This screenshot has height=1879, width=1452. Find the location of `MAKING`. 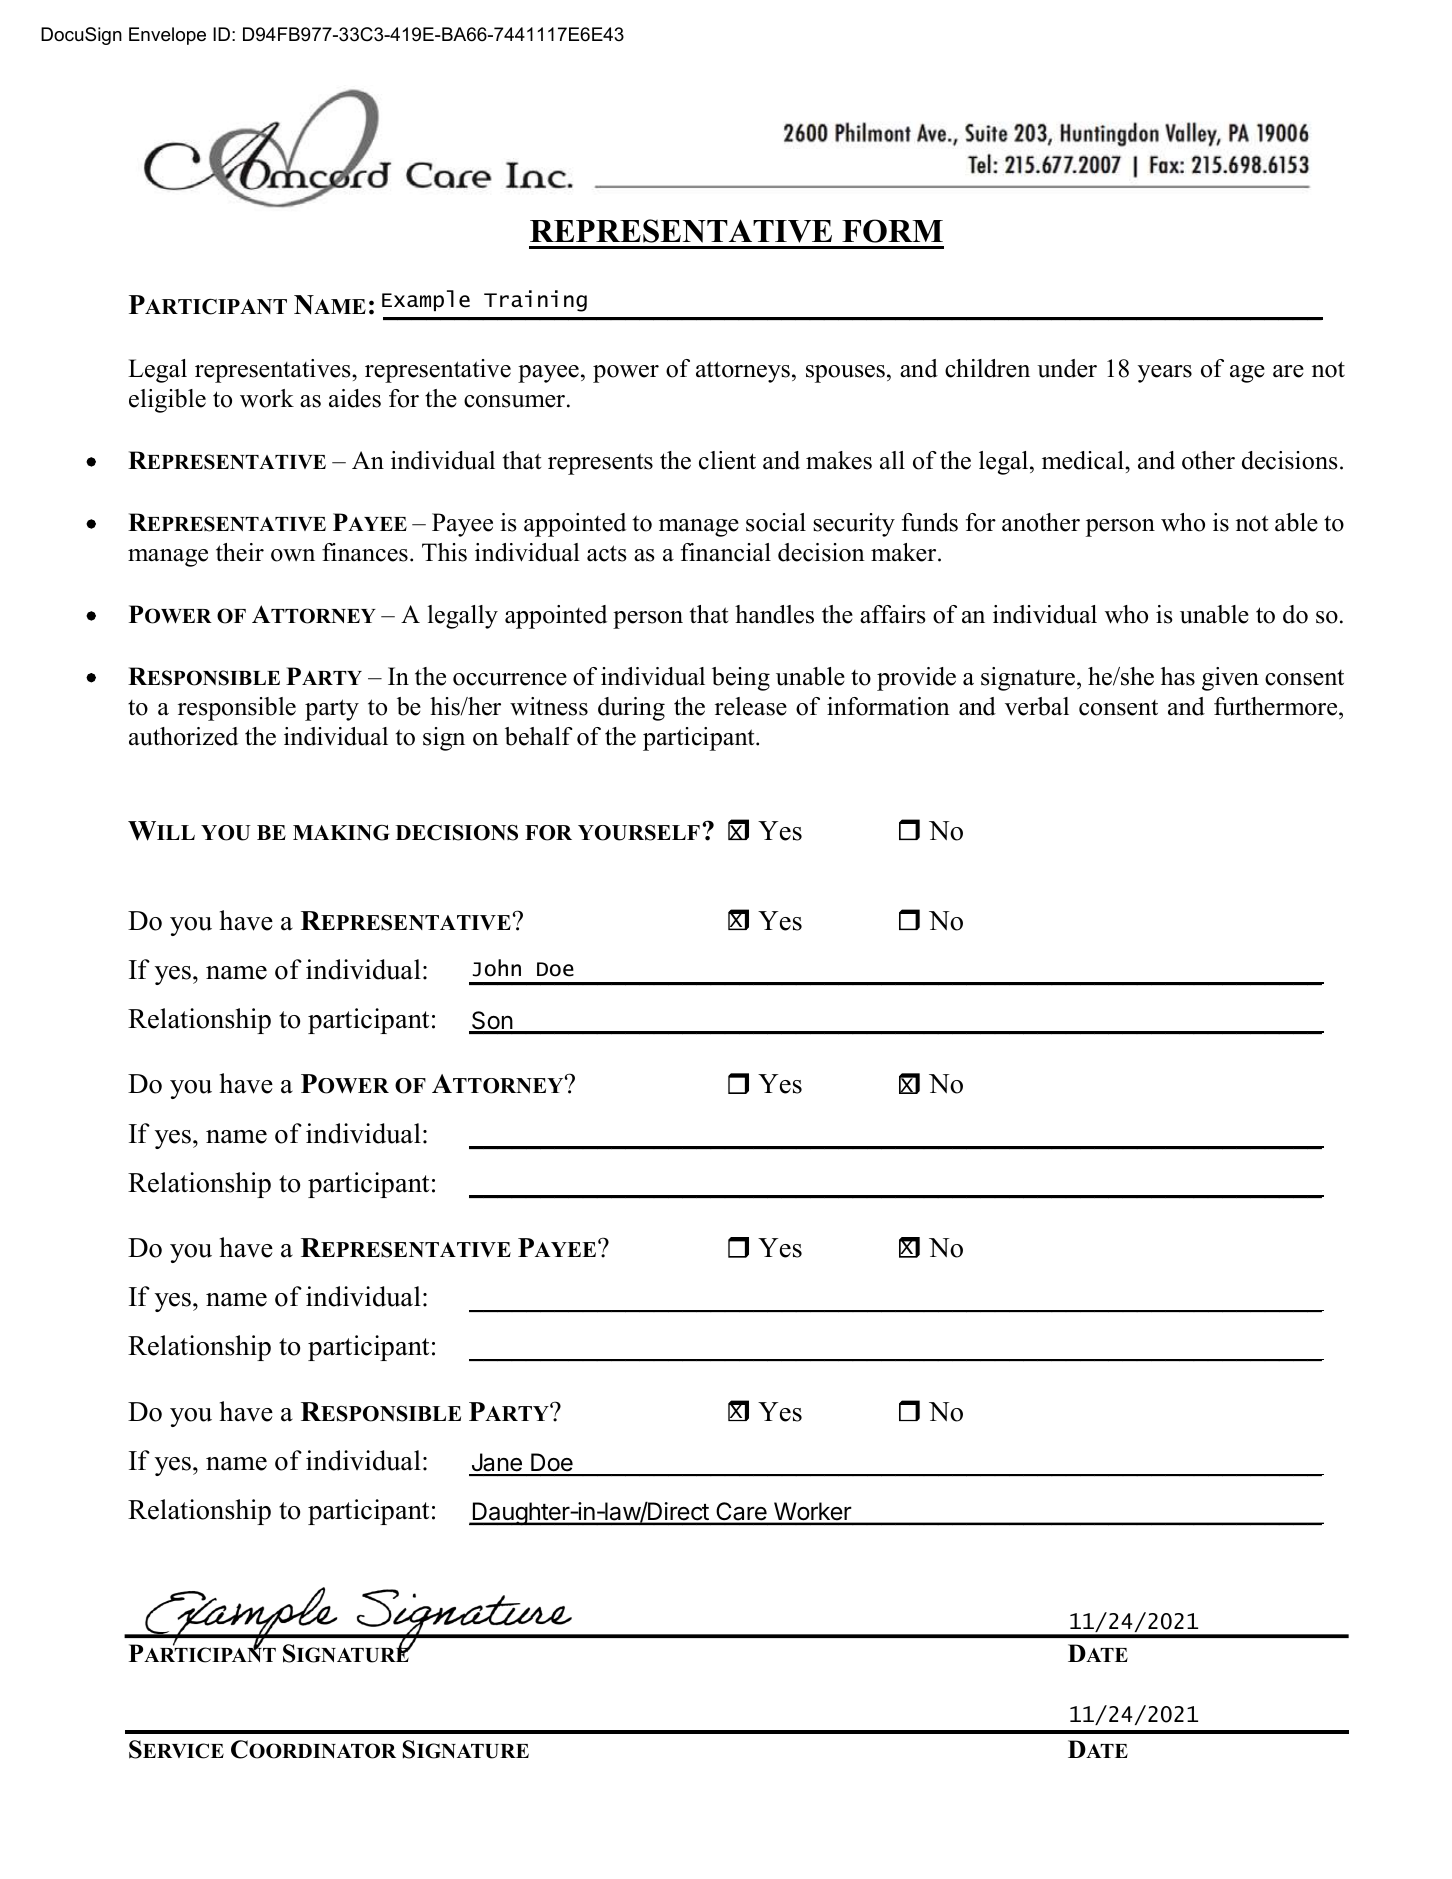

MAKING is located at coordinates (341, 833).
